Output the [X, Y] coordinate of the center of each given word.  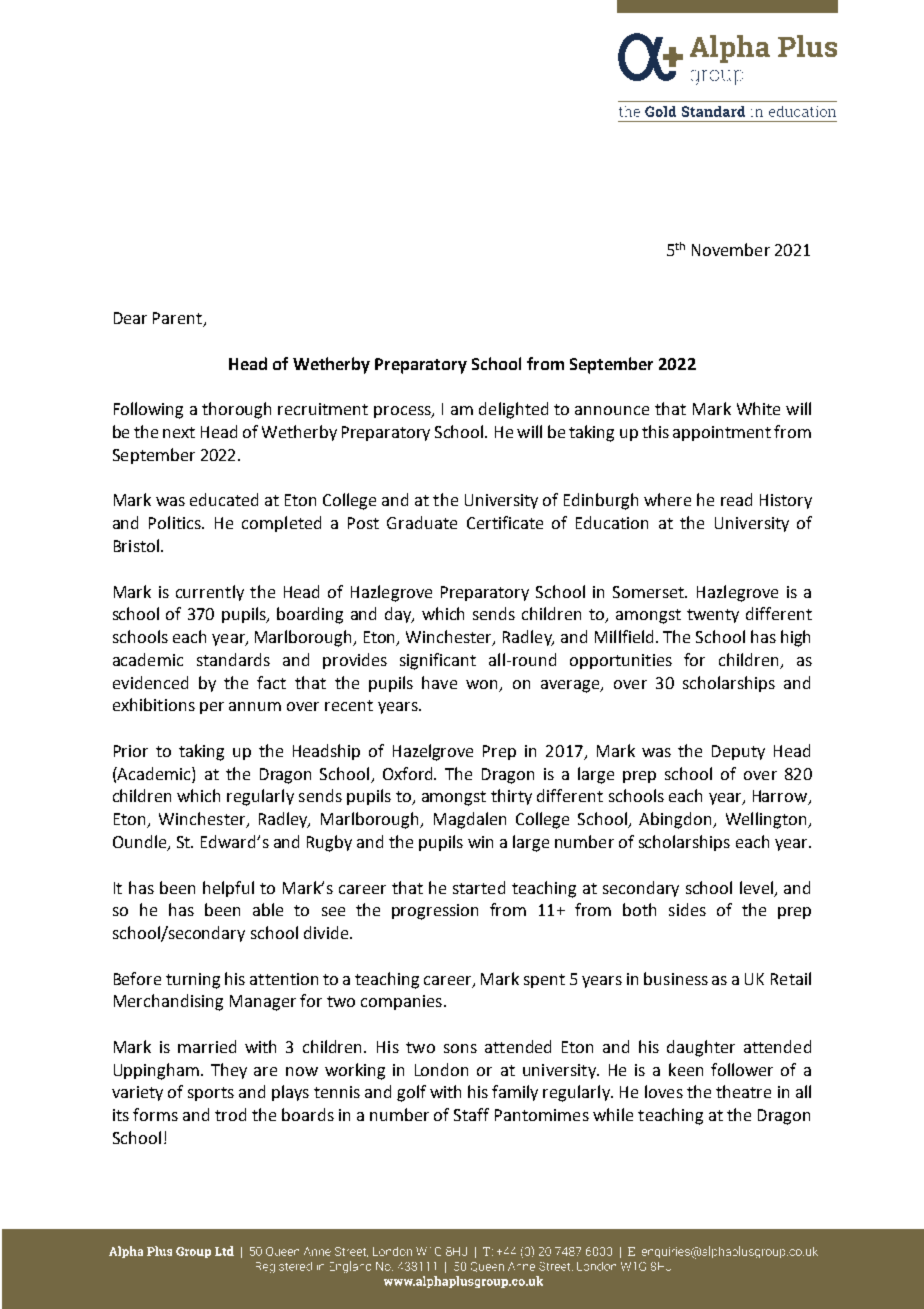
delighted [513, 410]
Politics [176, 522]
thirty [511, 797]
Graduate [422, 522]
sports [211, 1094]
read [736, 499]
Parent [179, 319]
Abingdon [676, 820]
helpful [228, 889]
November [731, 249]
